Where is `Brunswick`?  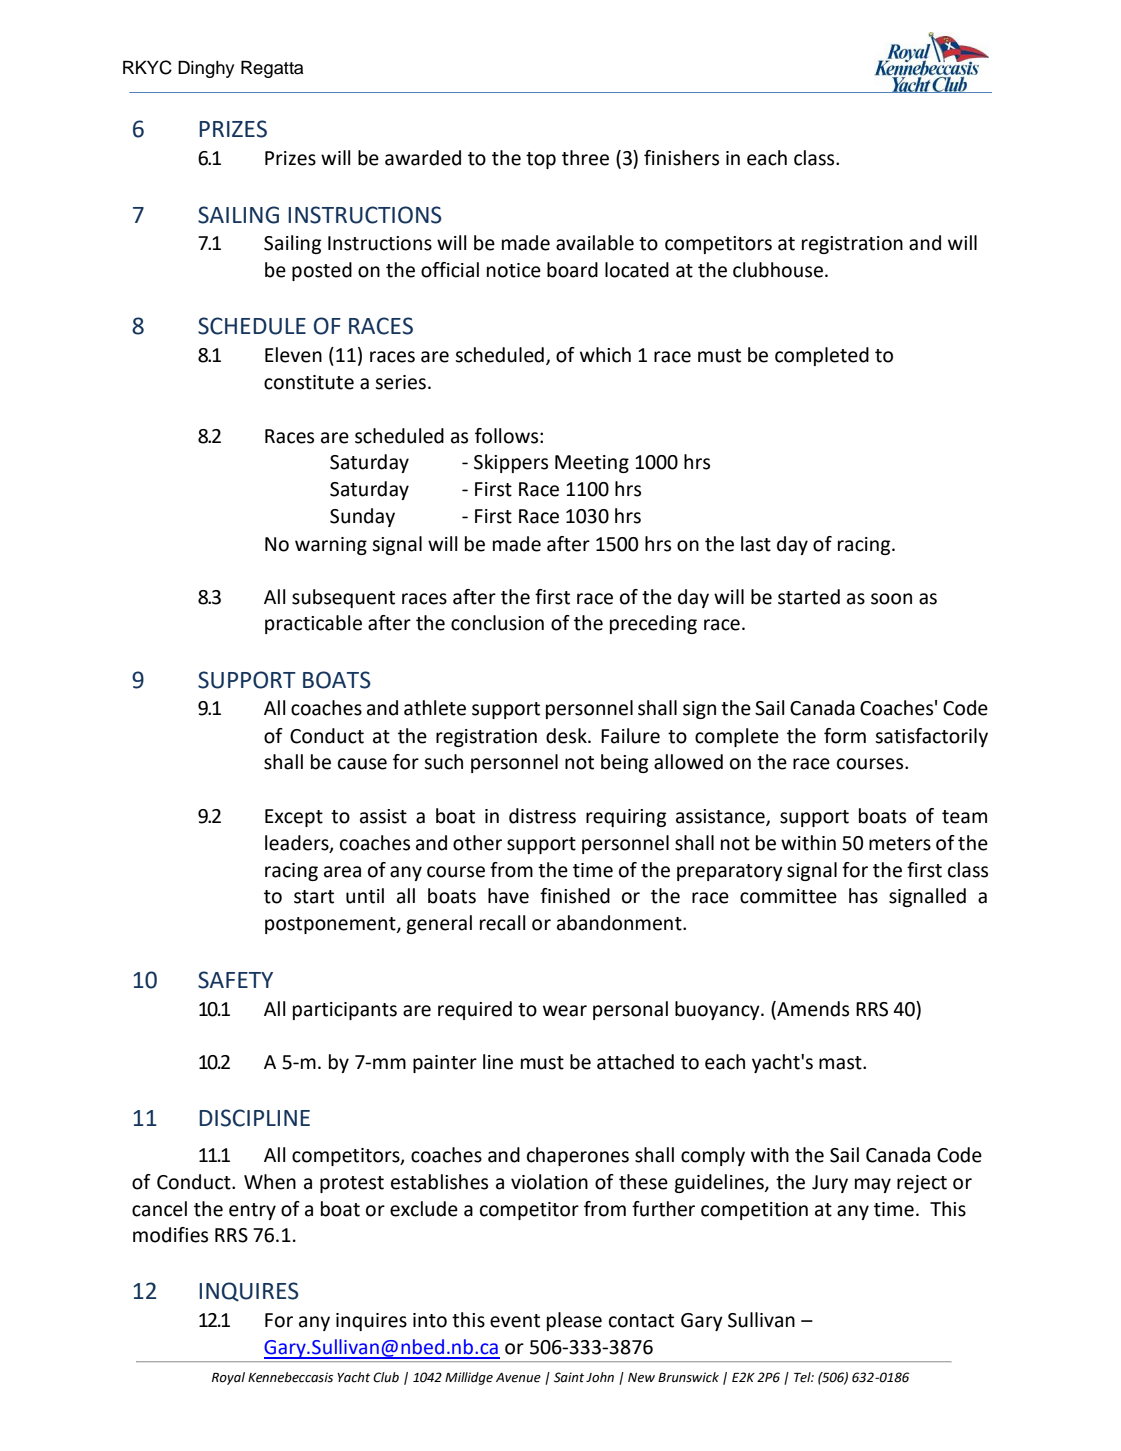 Brunswick is located at coordinates (688, 1377).
